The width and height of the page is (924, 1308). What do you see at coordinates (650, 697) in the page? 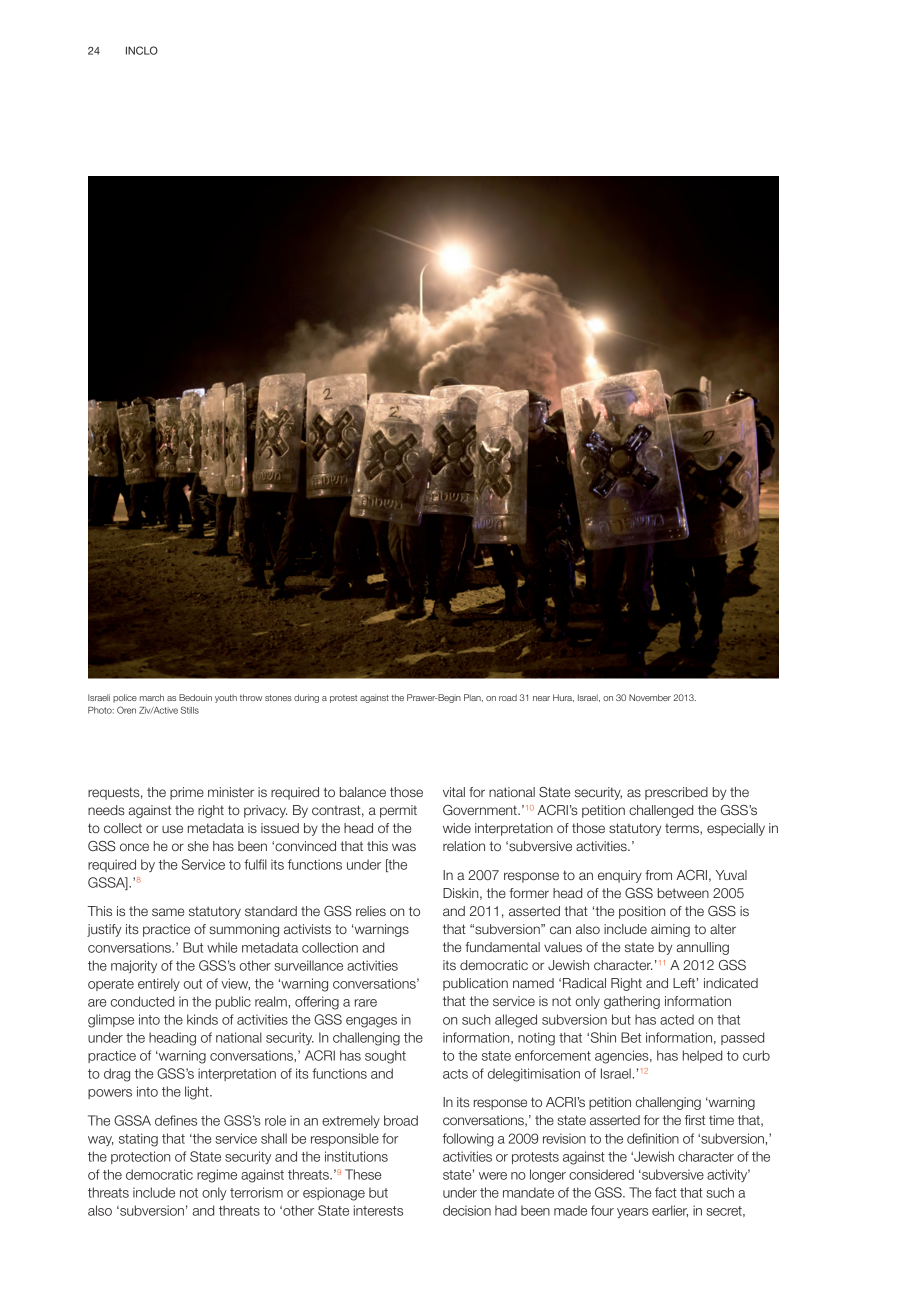
I see `November` at bounding box center [650, 697].
